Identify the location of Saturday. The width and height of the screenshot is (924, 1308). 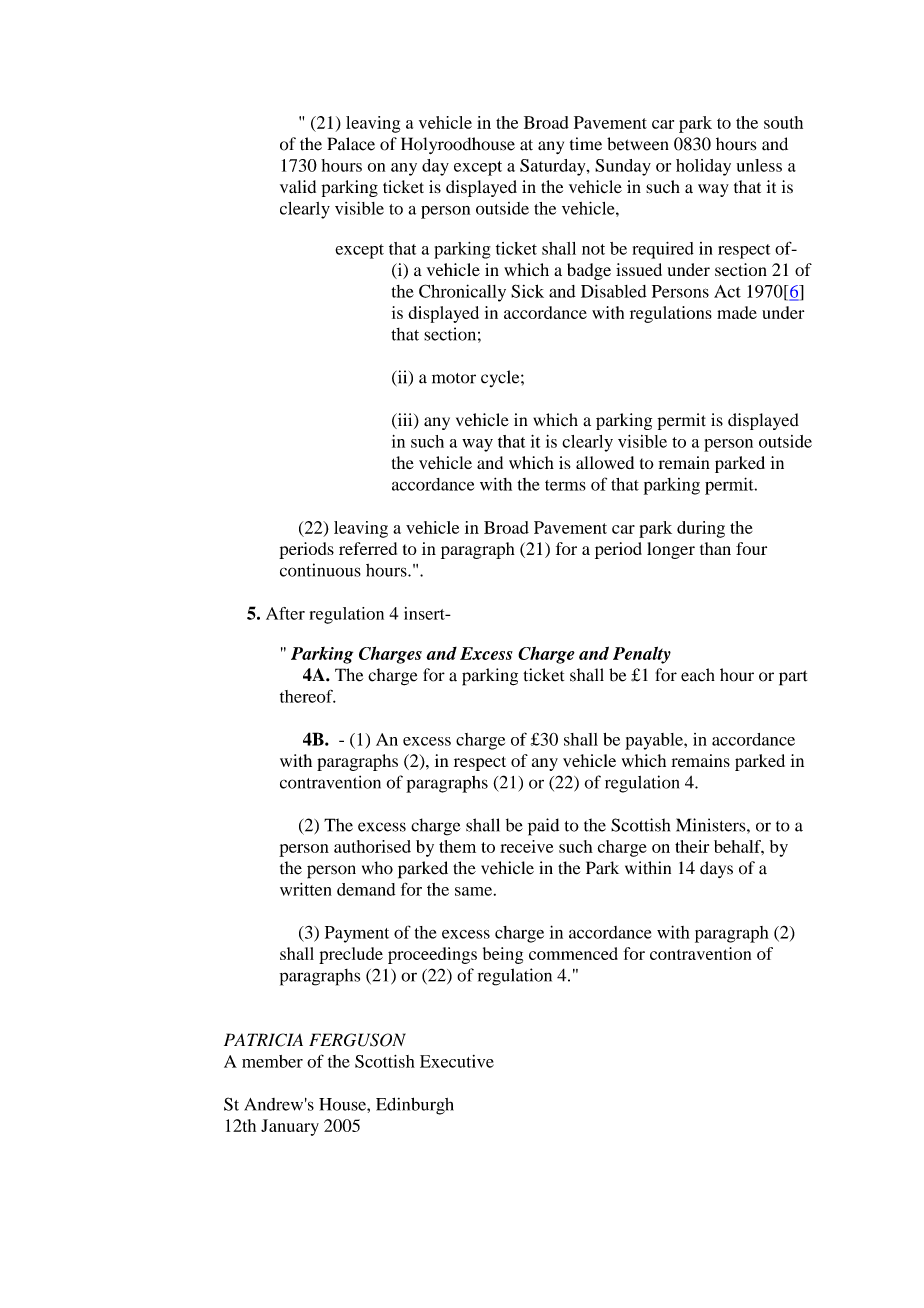
(554, 167).
